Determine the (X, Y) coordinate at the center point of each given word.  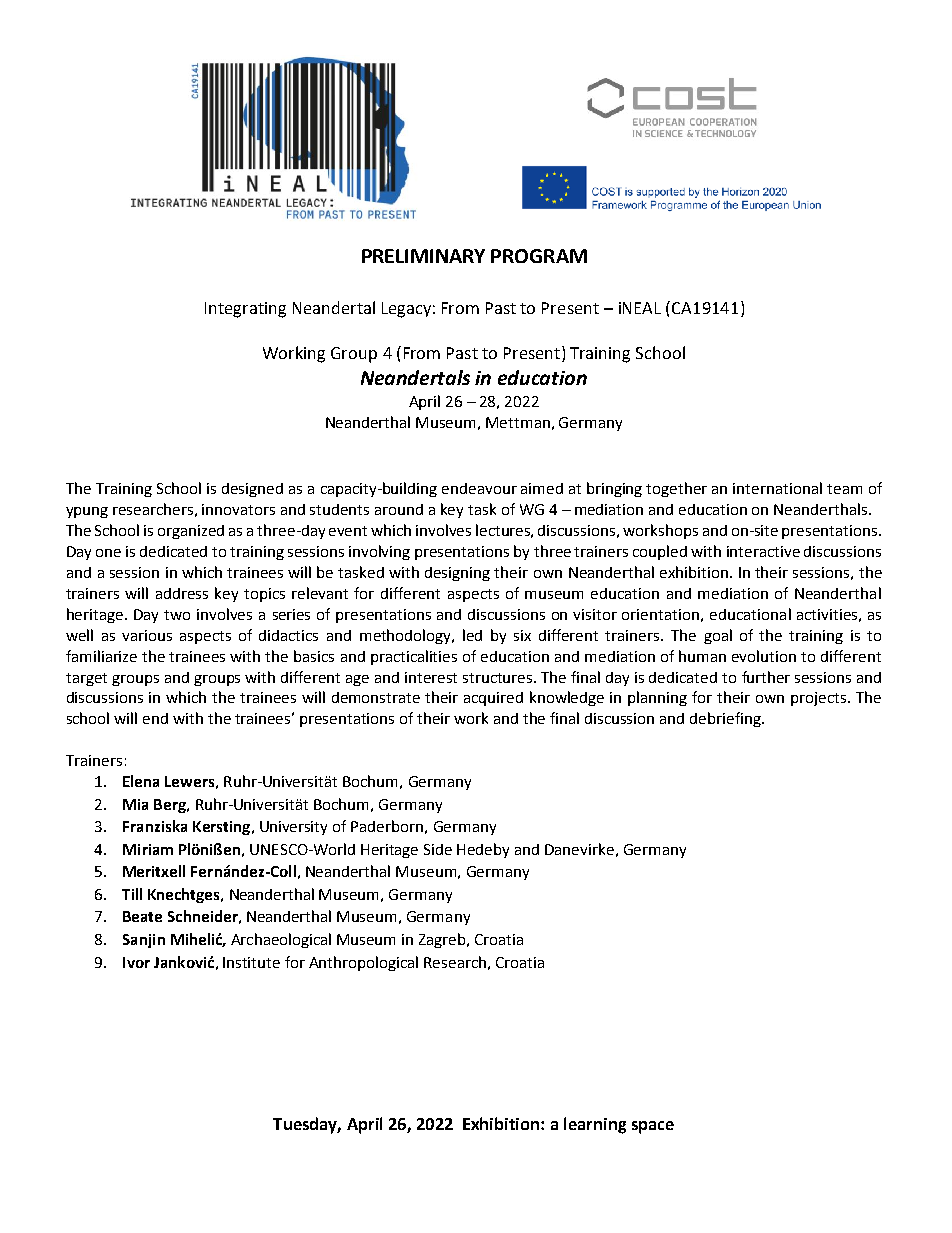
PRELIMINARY (423, 256)
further (766, 677)
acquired (493, 699)
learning (595, 1125)
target (86, 679)
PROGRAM (539, 256)
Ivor (136, 962)
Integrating (245, 310)
